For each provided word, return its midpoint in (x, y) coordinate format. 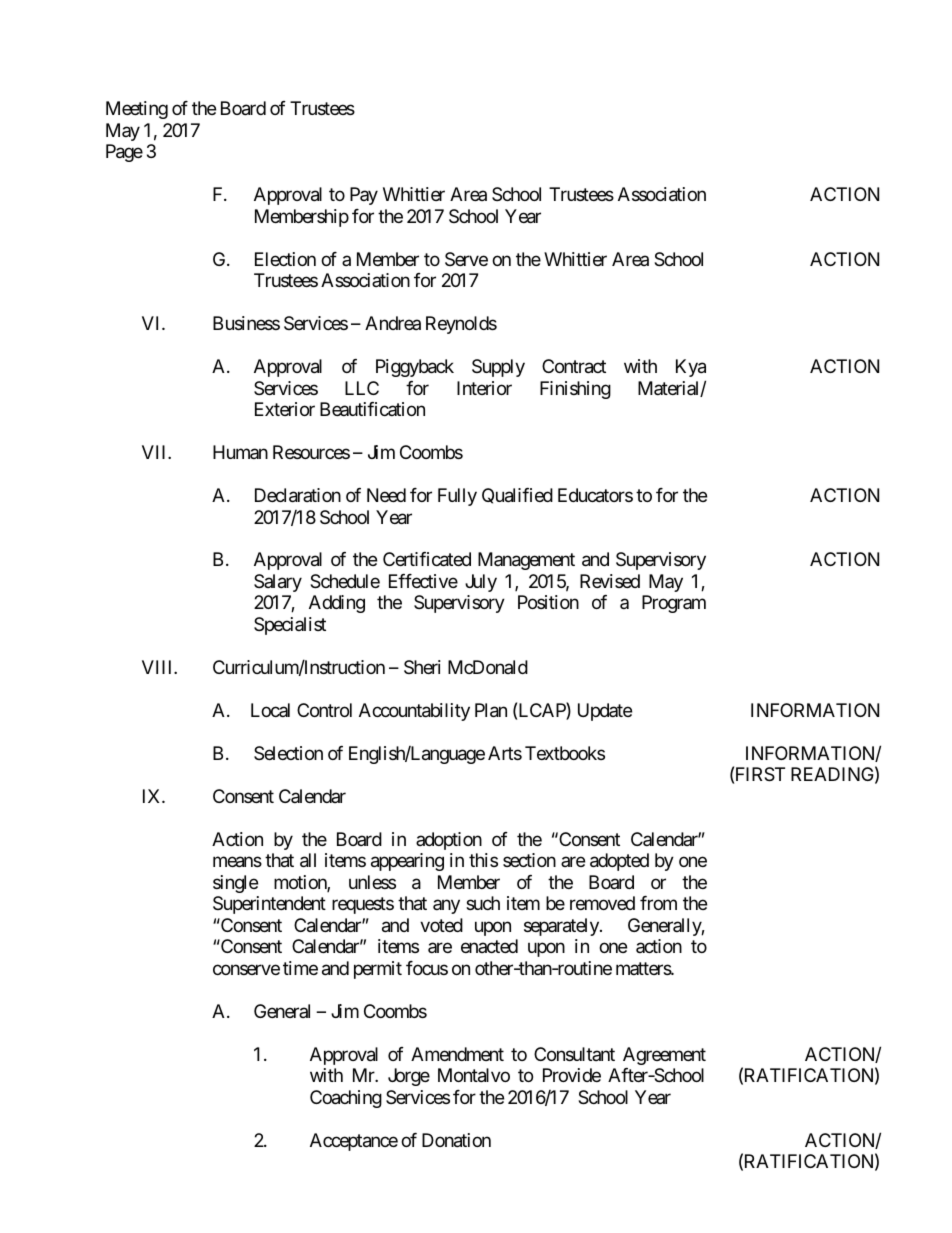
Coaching (346, 1099)
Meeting (137, 110)
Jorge (409, 1077)
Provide (572, 1075)
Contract (574, 366)
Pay (364, 196)
